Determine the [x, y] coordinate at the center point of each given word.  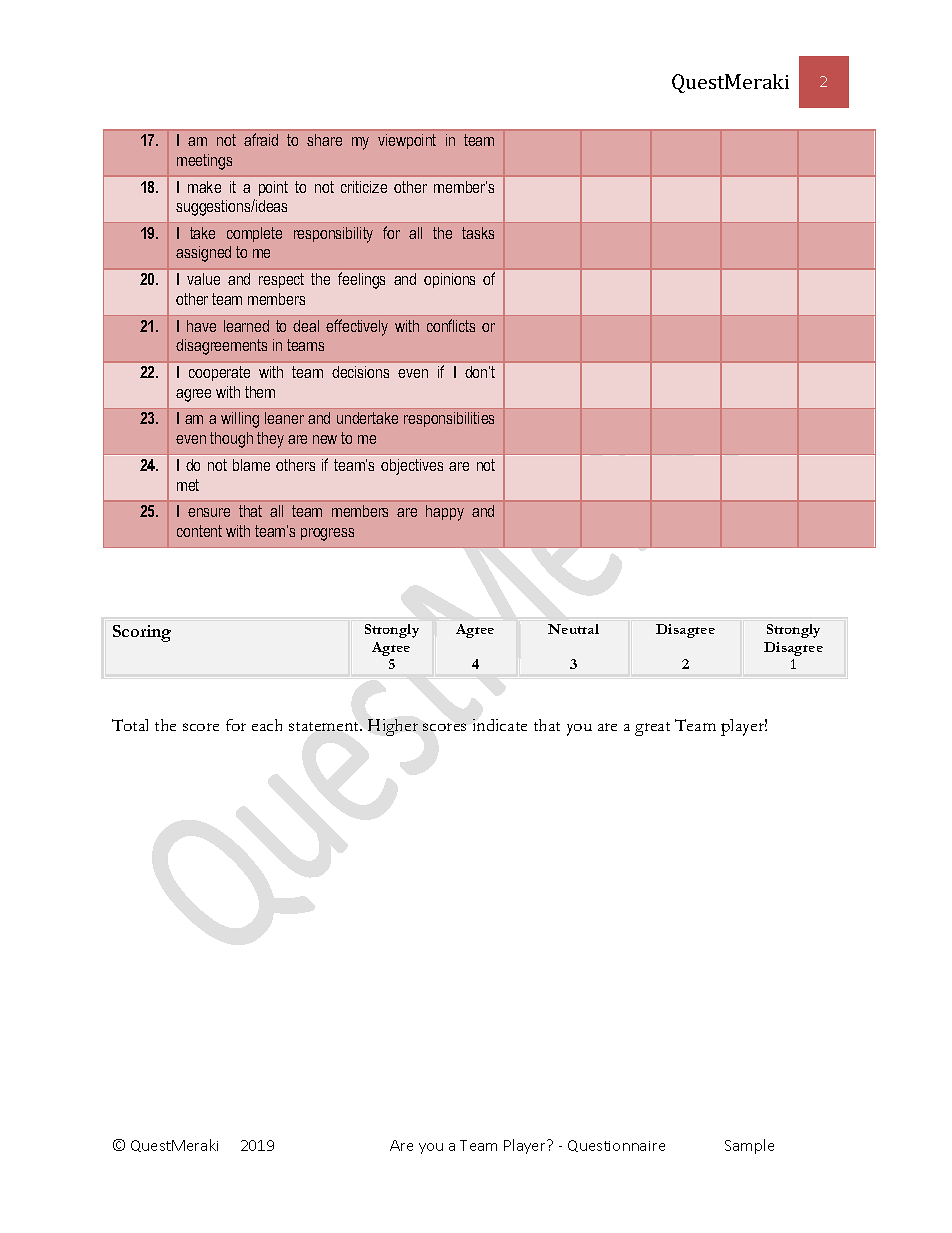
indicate [500, 725]
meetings [204, 162]
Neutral [573, 629]
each [267, 725]
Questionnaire [616, 1146]
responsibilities [449, 419]
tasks [478, 233]
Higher [393, 727]
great [652, 729]
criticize [364, 187]
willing [240, 420]
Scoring [142, 633]
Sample [749, 1146]
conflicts [451, 325]
